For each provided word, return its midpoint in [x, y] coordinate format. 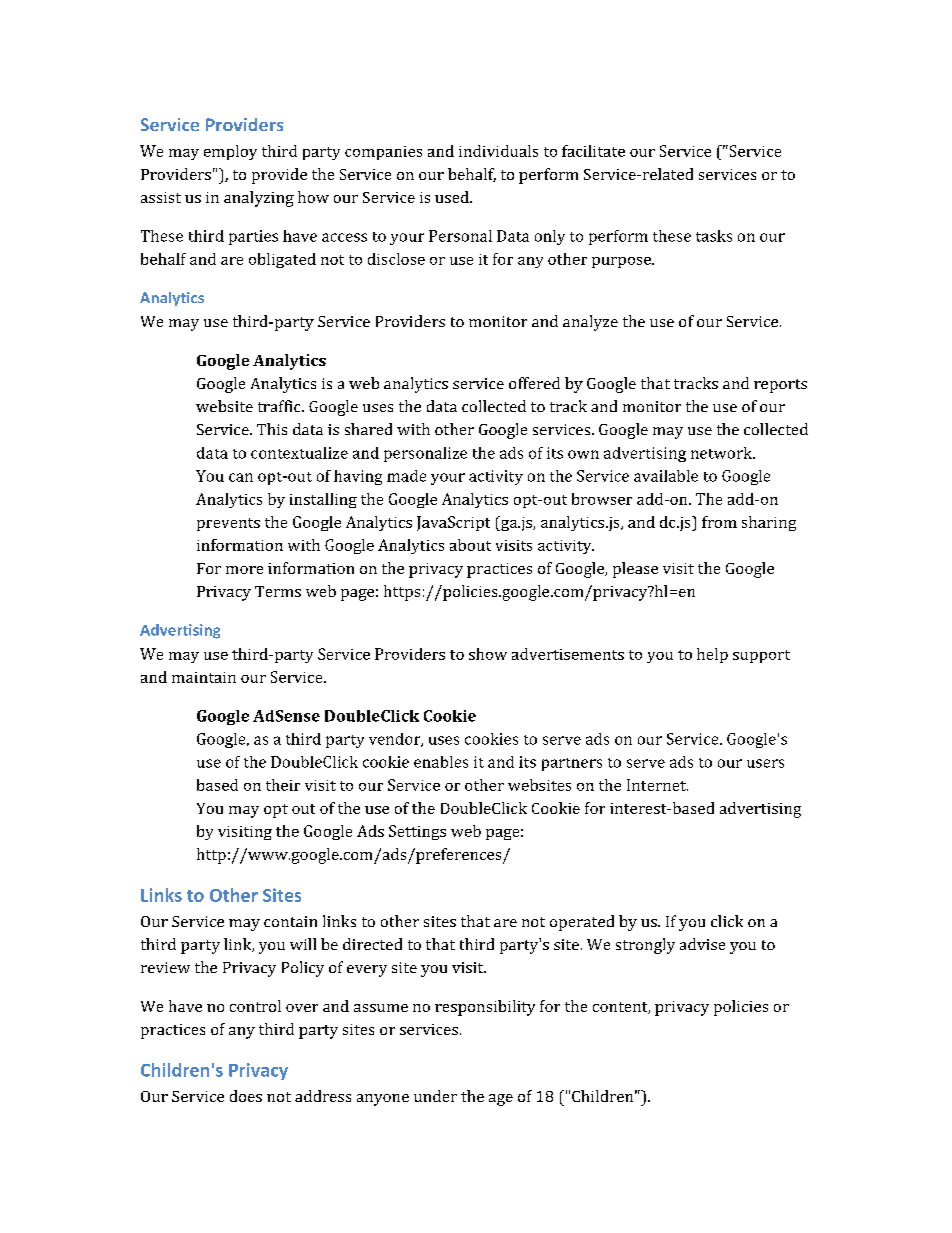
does [246, 1096]
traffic [280, 406]
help [712, 655]
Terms [278, 591]
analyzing [259, 199]
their [283, 785]
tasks [714, 236]
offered [534, 383]
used [453, 197]
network [723, 453]
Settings [417, 832]
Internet [657, 785]
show [488, 654]
